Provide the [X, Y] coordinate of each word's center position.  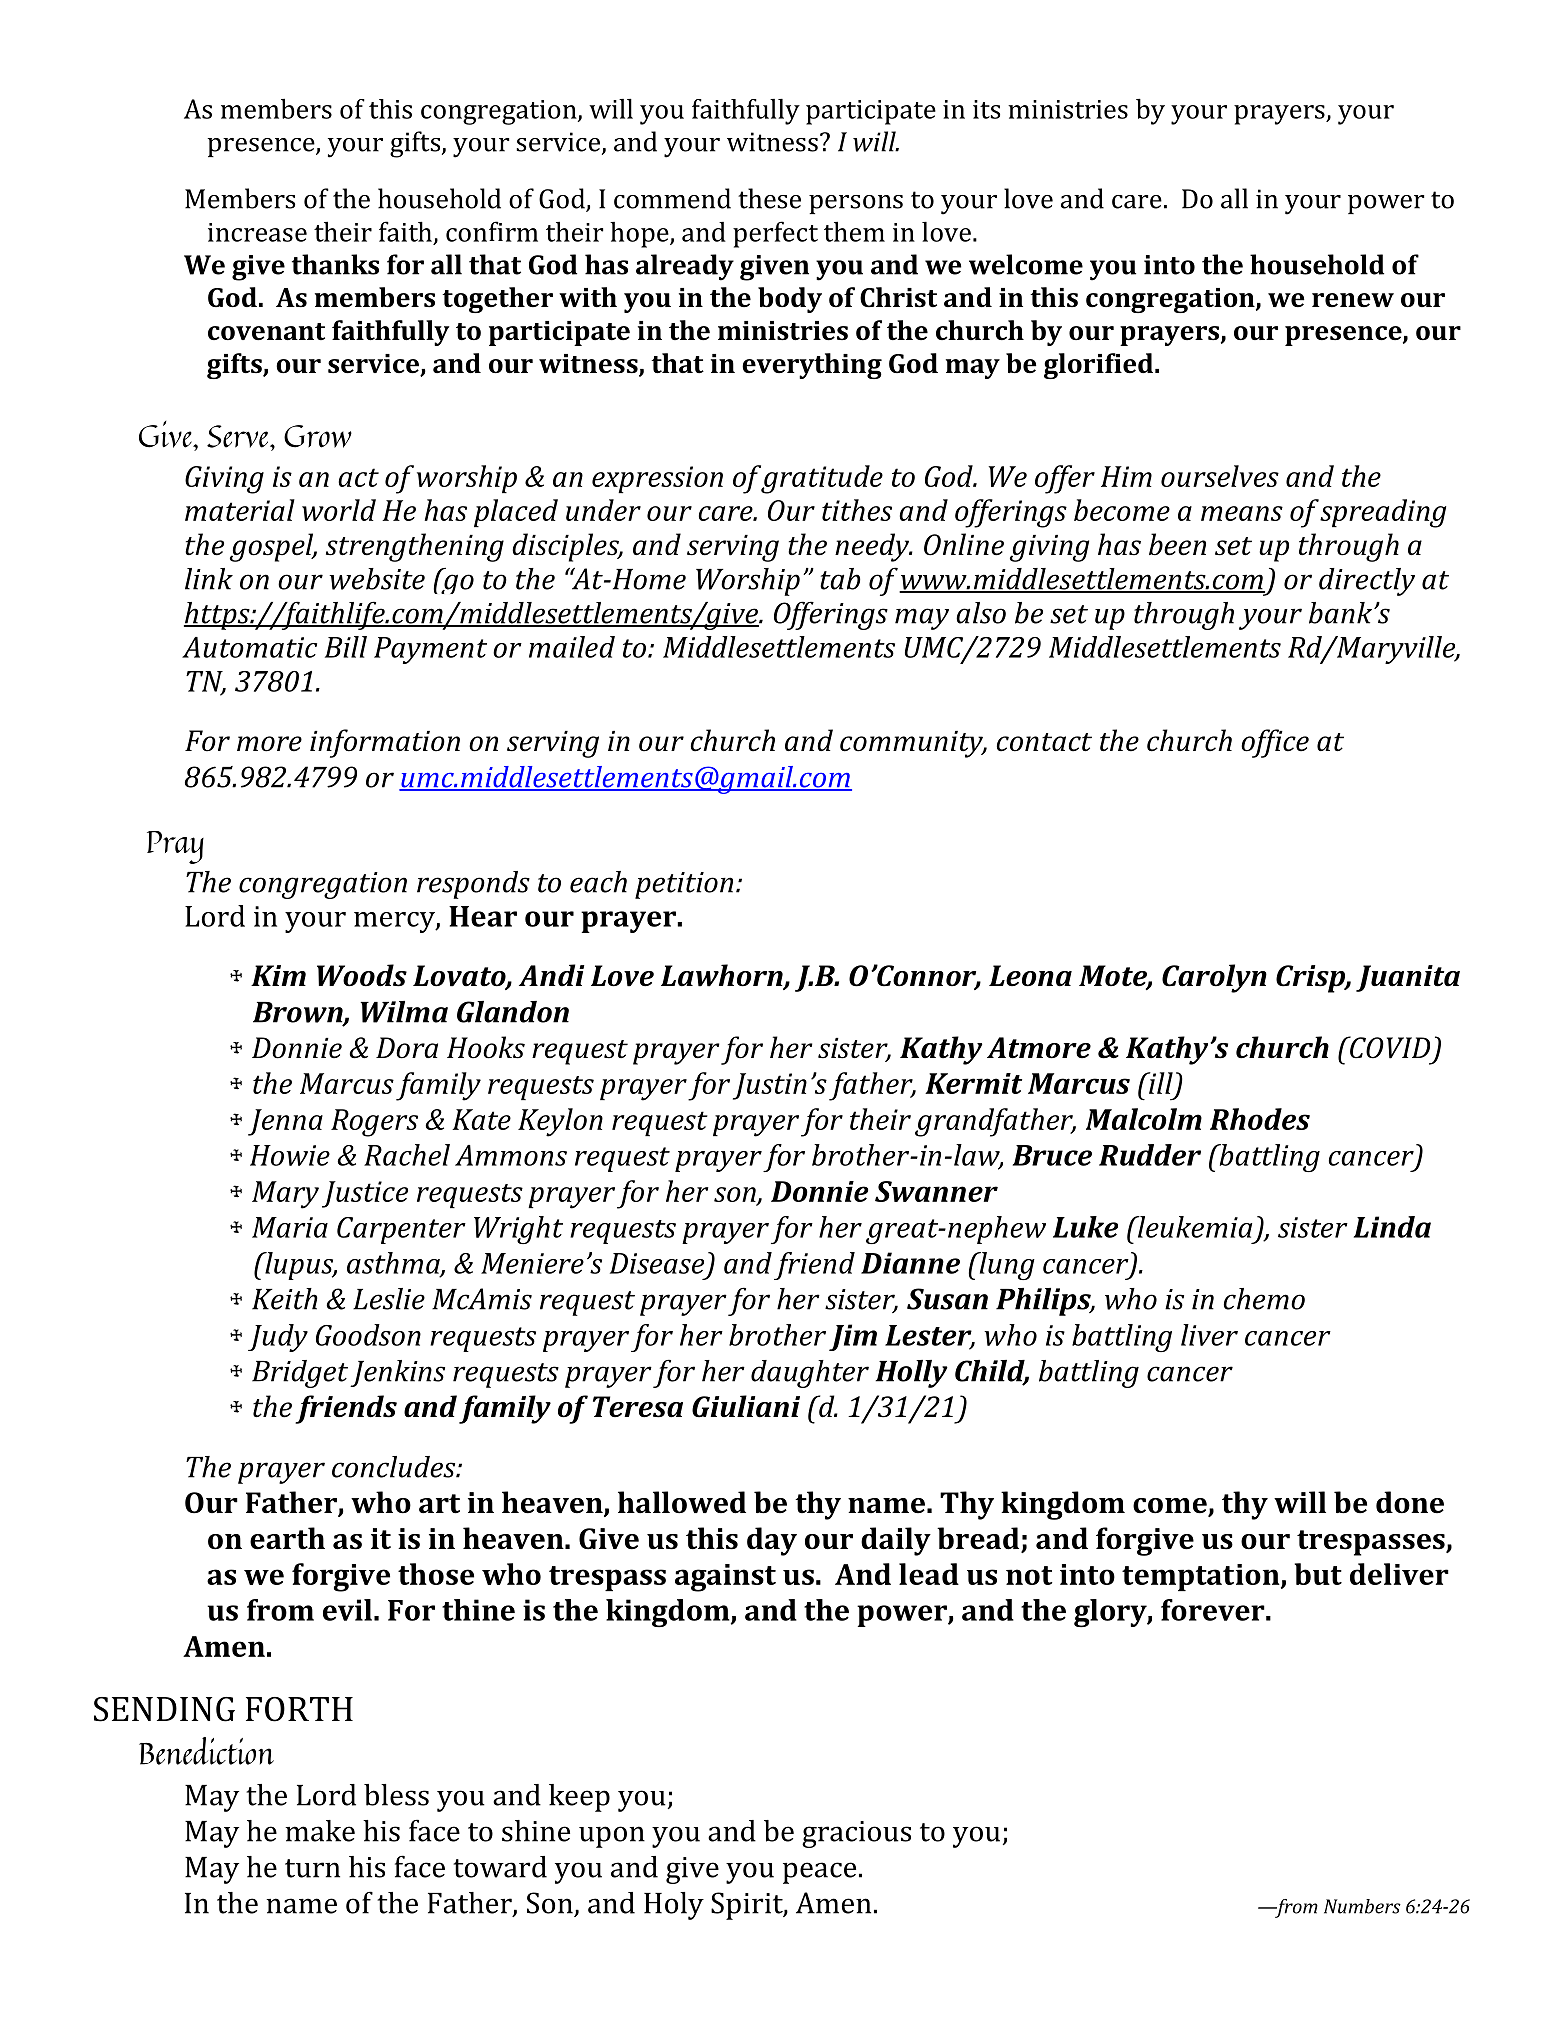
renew [1353, 300]
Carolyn [1214, 978]
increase [257, 232]
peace [819, 1873]
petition [684, 885]
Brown [299, 1013]
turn [312, 1868]
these [769, 198]
